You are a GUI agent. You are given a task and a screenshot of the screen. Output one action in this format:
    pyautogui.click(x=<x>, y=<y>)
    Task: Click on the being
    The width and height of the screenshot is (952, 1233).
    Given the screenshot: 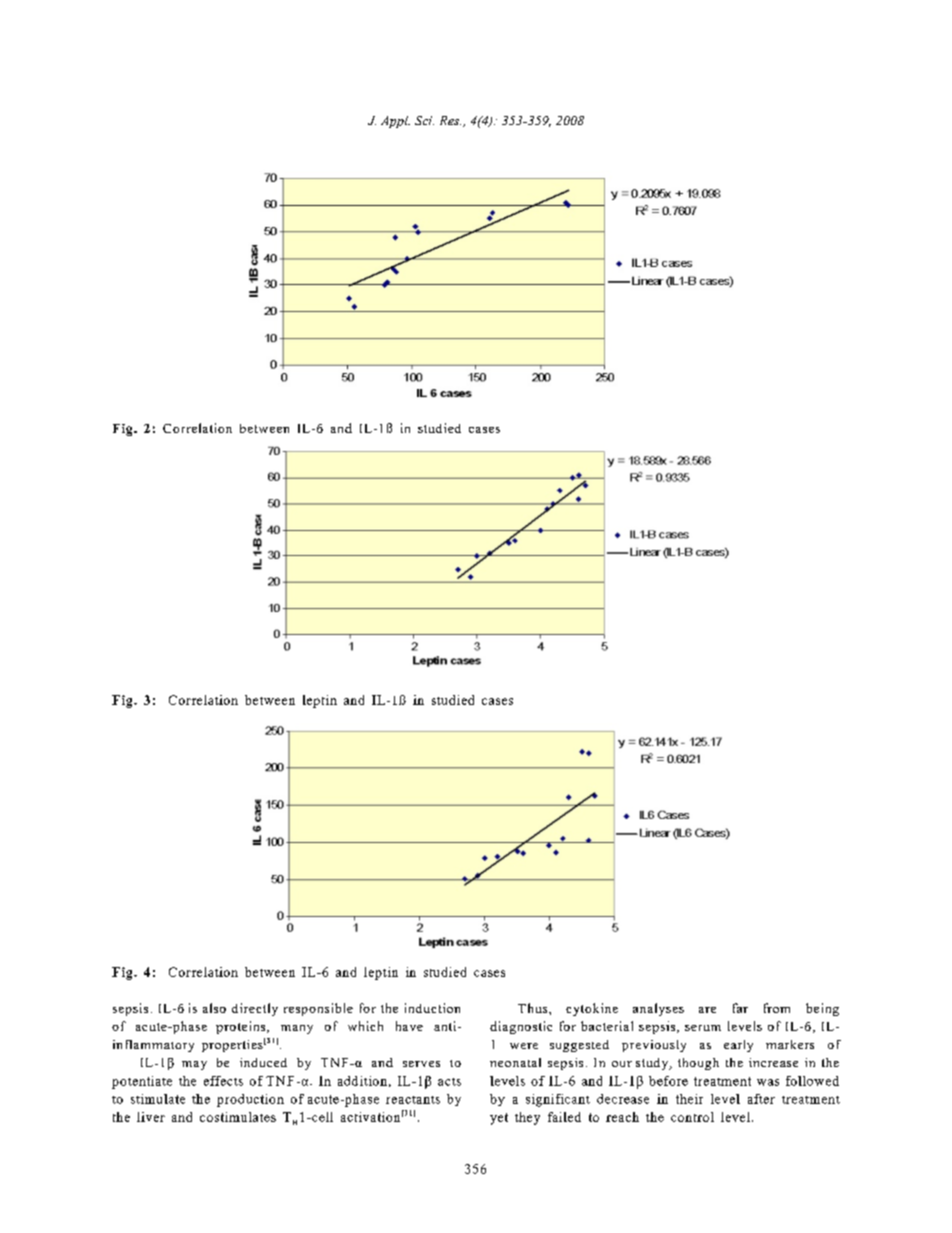 What is the action you would take?
    pyautogui.click(x=822, y=1009)
